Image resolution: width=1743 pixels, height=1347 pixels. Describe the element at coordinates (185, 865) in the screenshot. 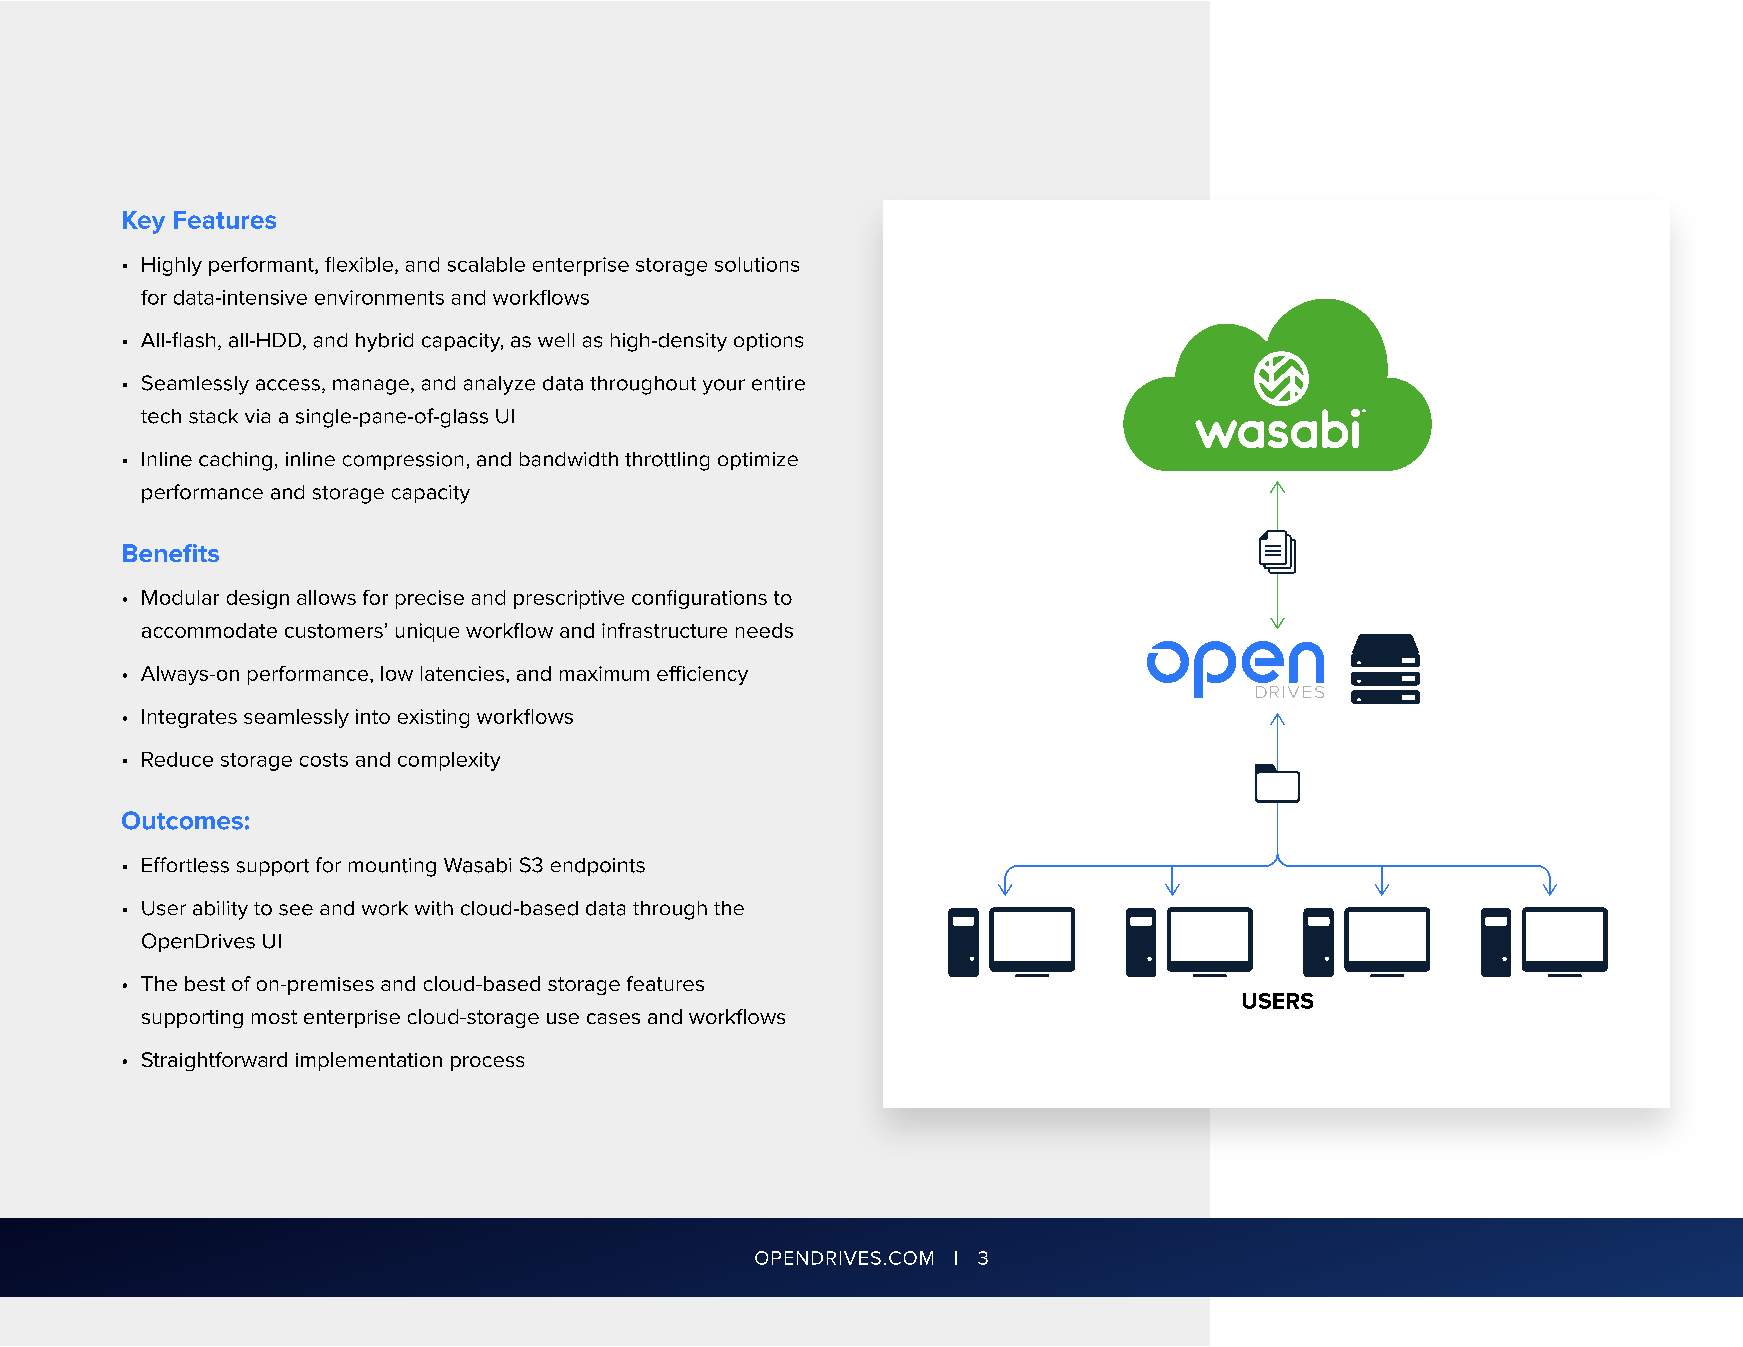

I see `Effortless` at that location.
